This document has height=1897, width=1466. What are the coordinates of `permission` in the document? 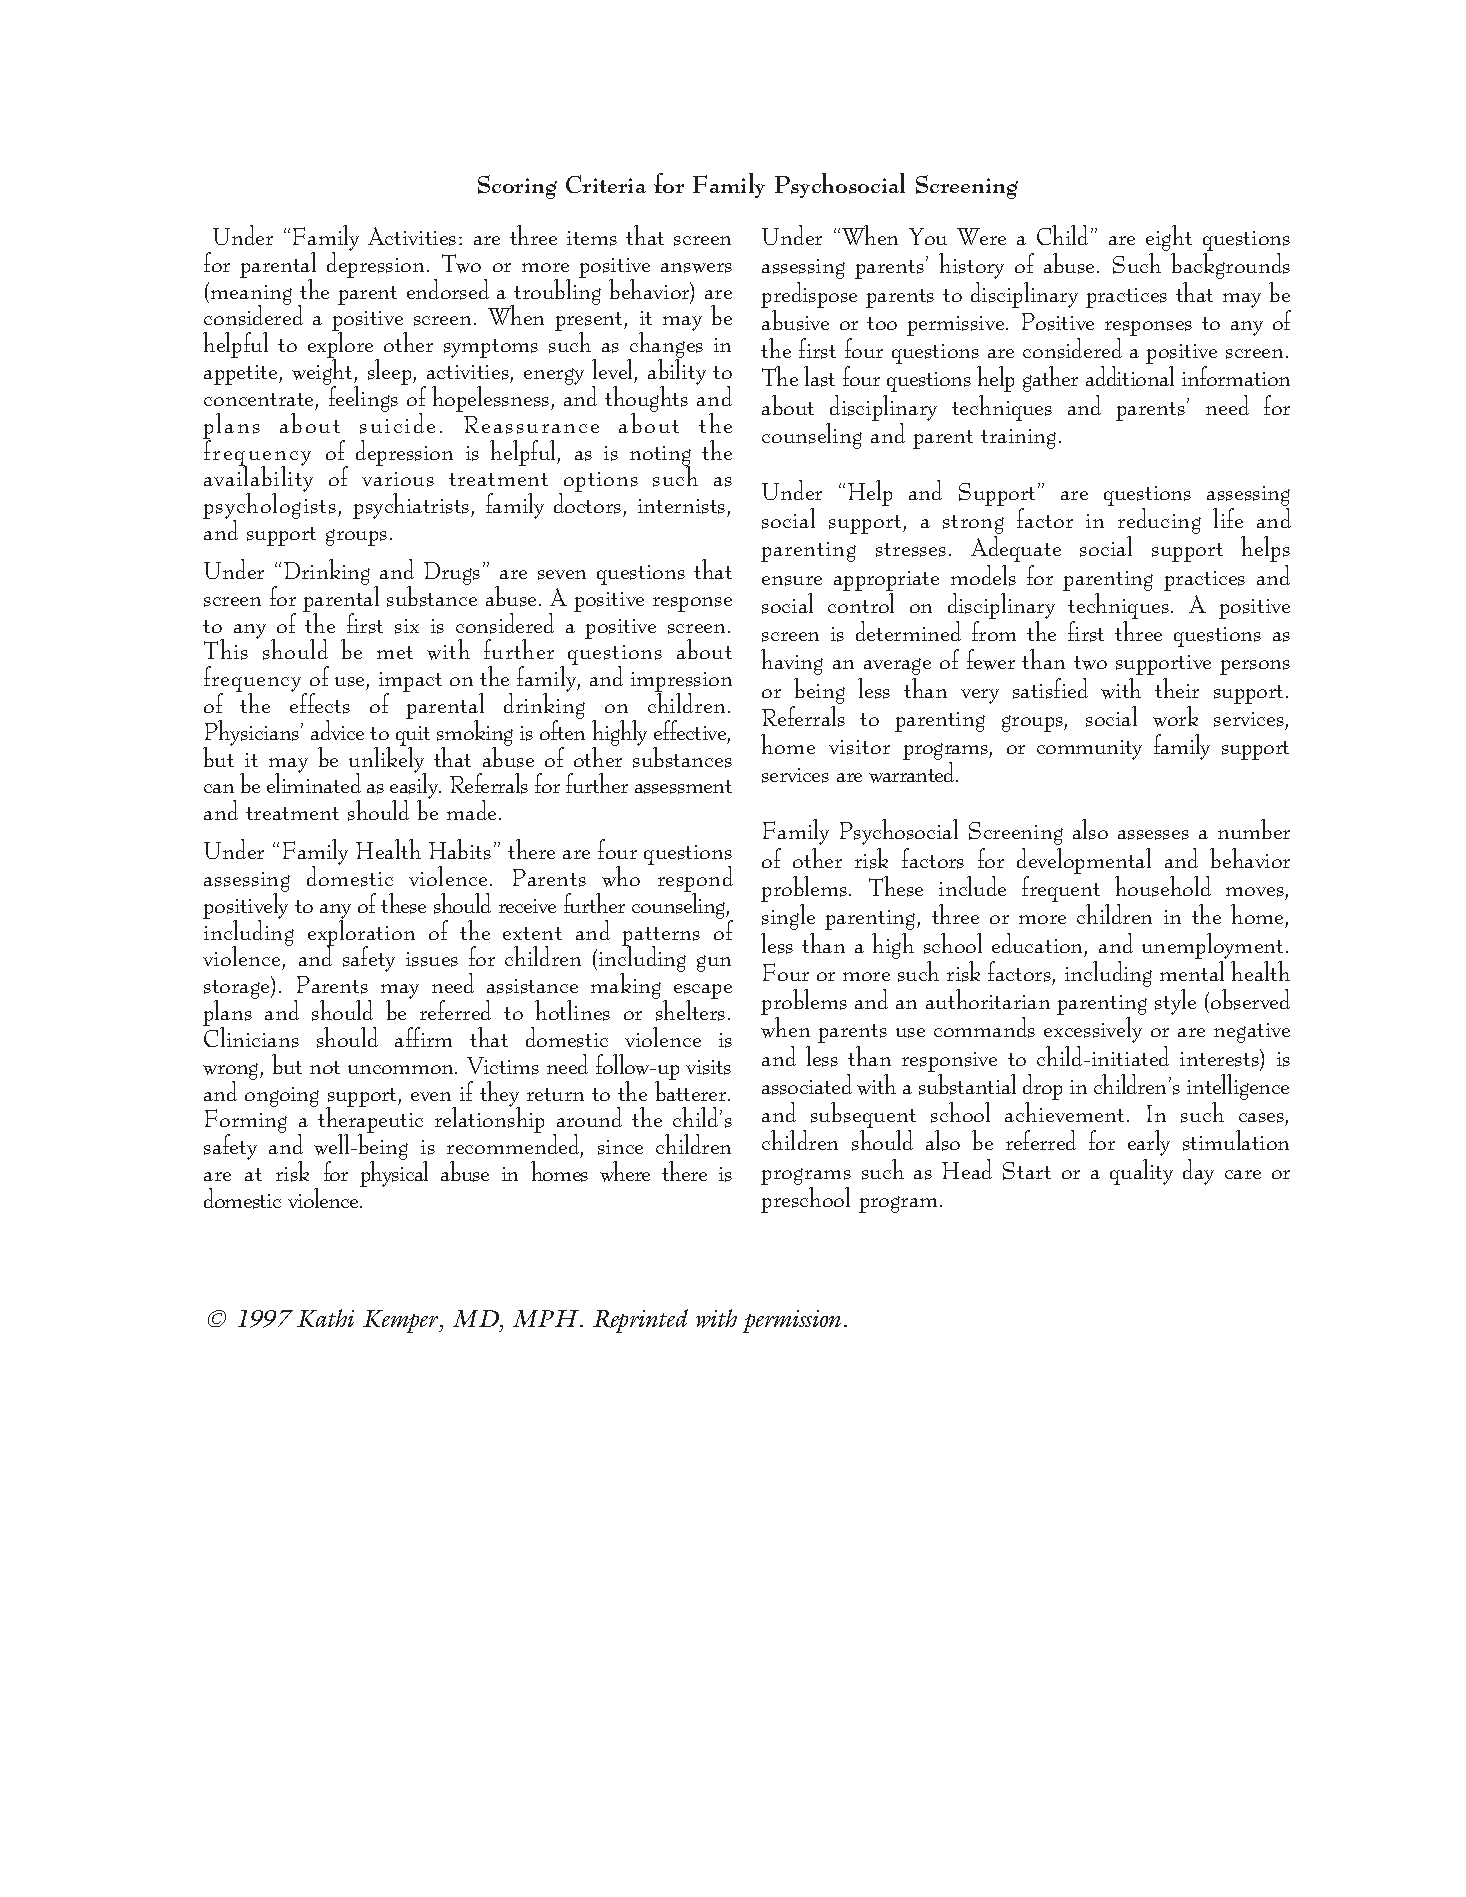 It's located at (792, 1321).
